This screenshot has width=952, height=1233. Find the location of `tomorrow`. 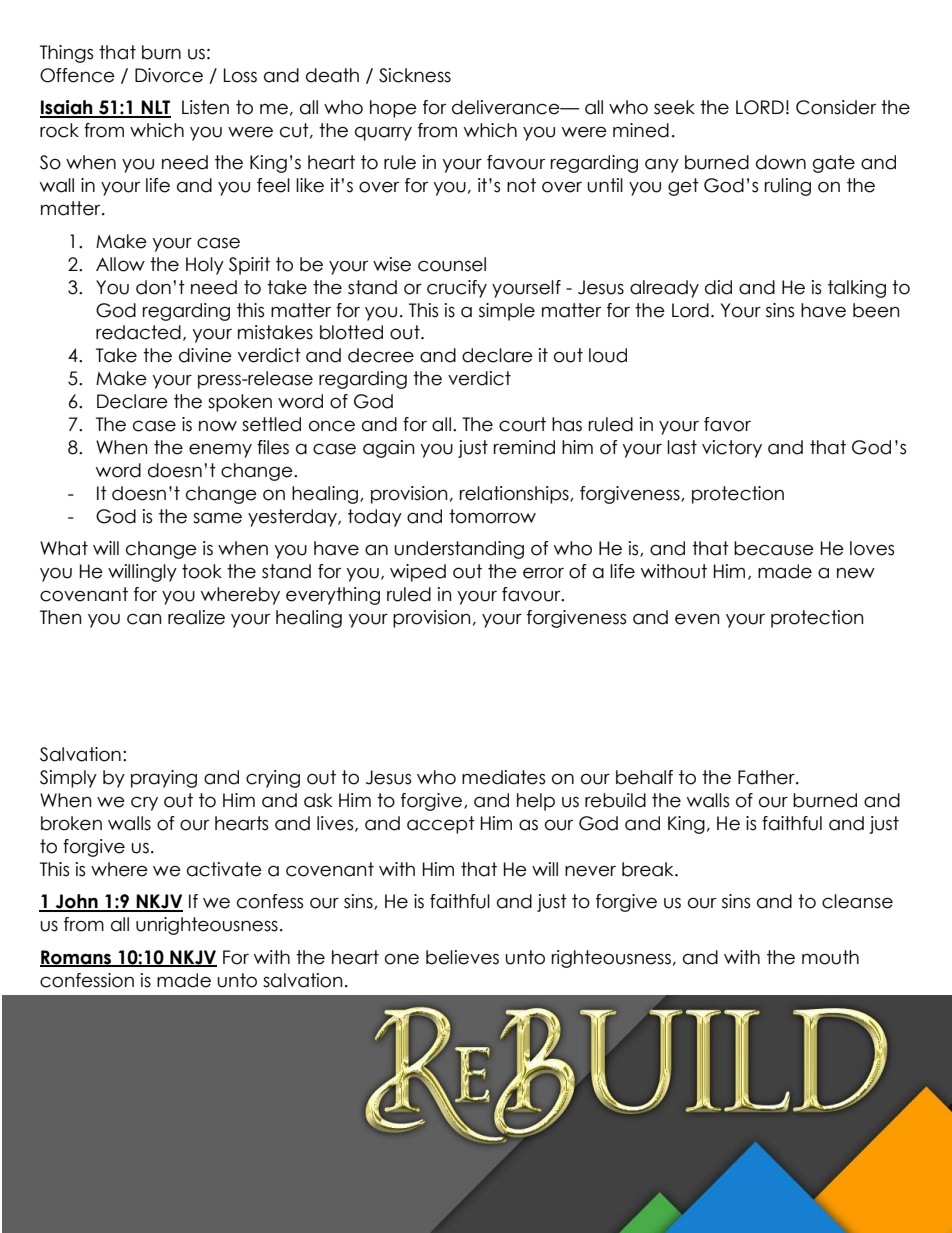

tomorrow is located at coordinates (492, 516).
